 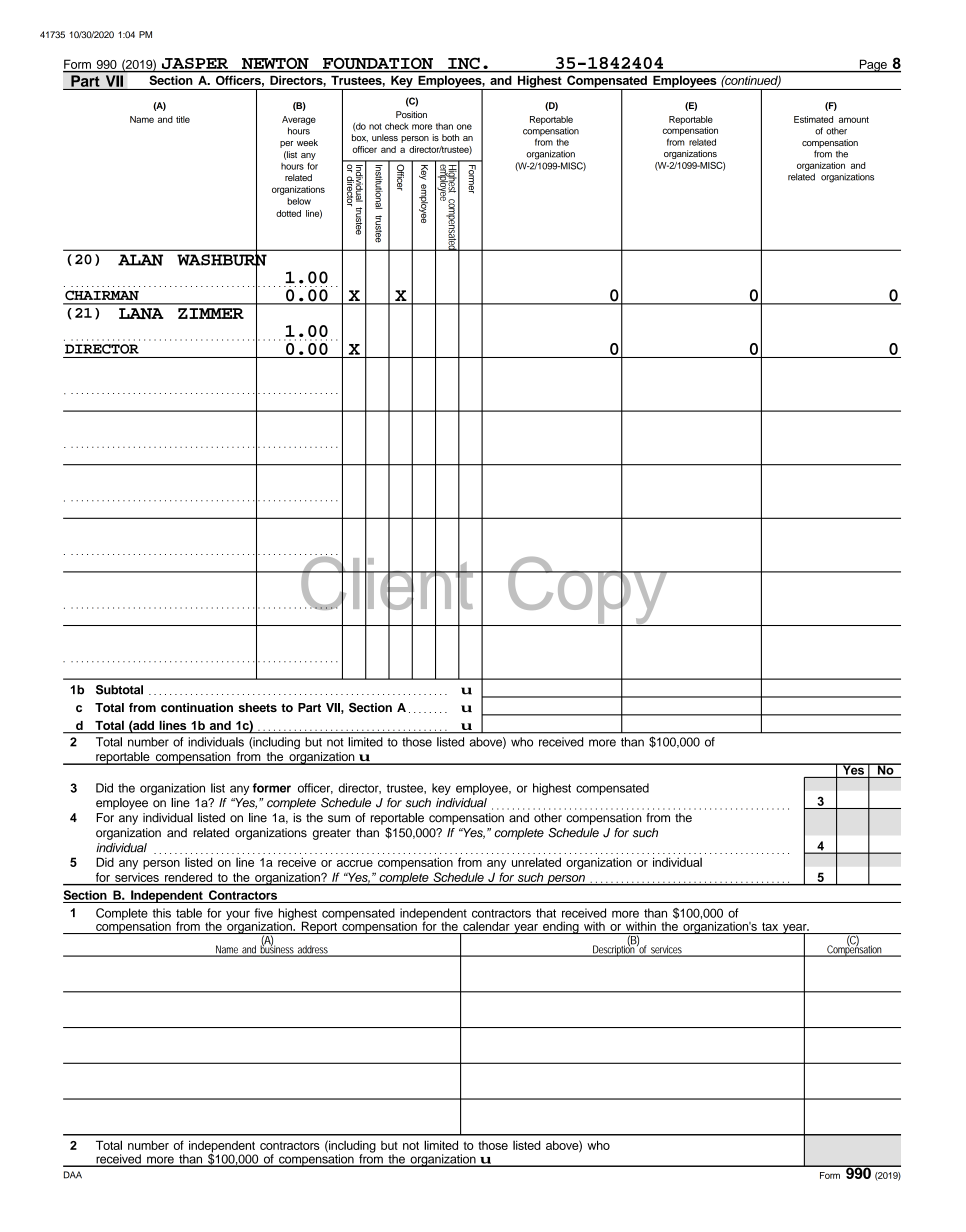 What do you see at coordinates (288, 213) in the document?
I see `dotted` at bounding box center [288, 213].
